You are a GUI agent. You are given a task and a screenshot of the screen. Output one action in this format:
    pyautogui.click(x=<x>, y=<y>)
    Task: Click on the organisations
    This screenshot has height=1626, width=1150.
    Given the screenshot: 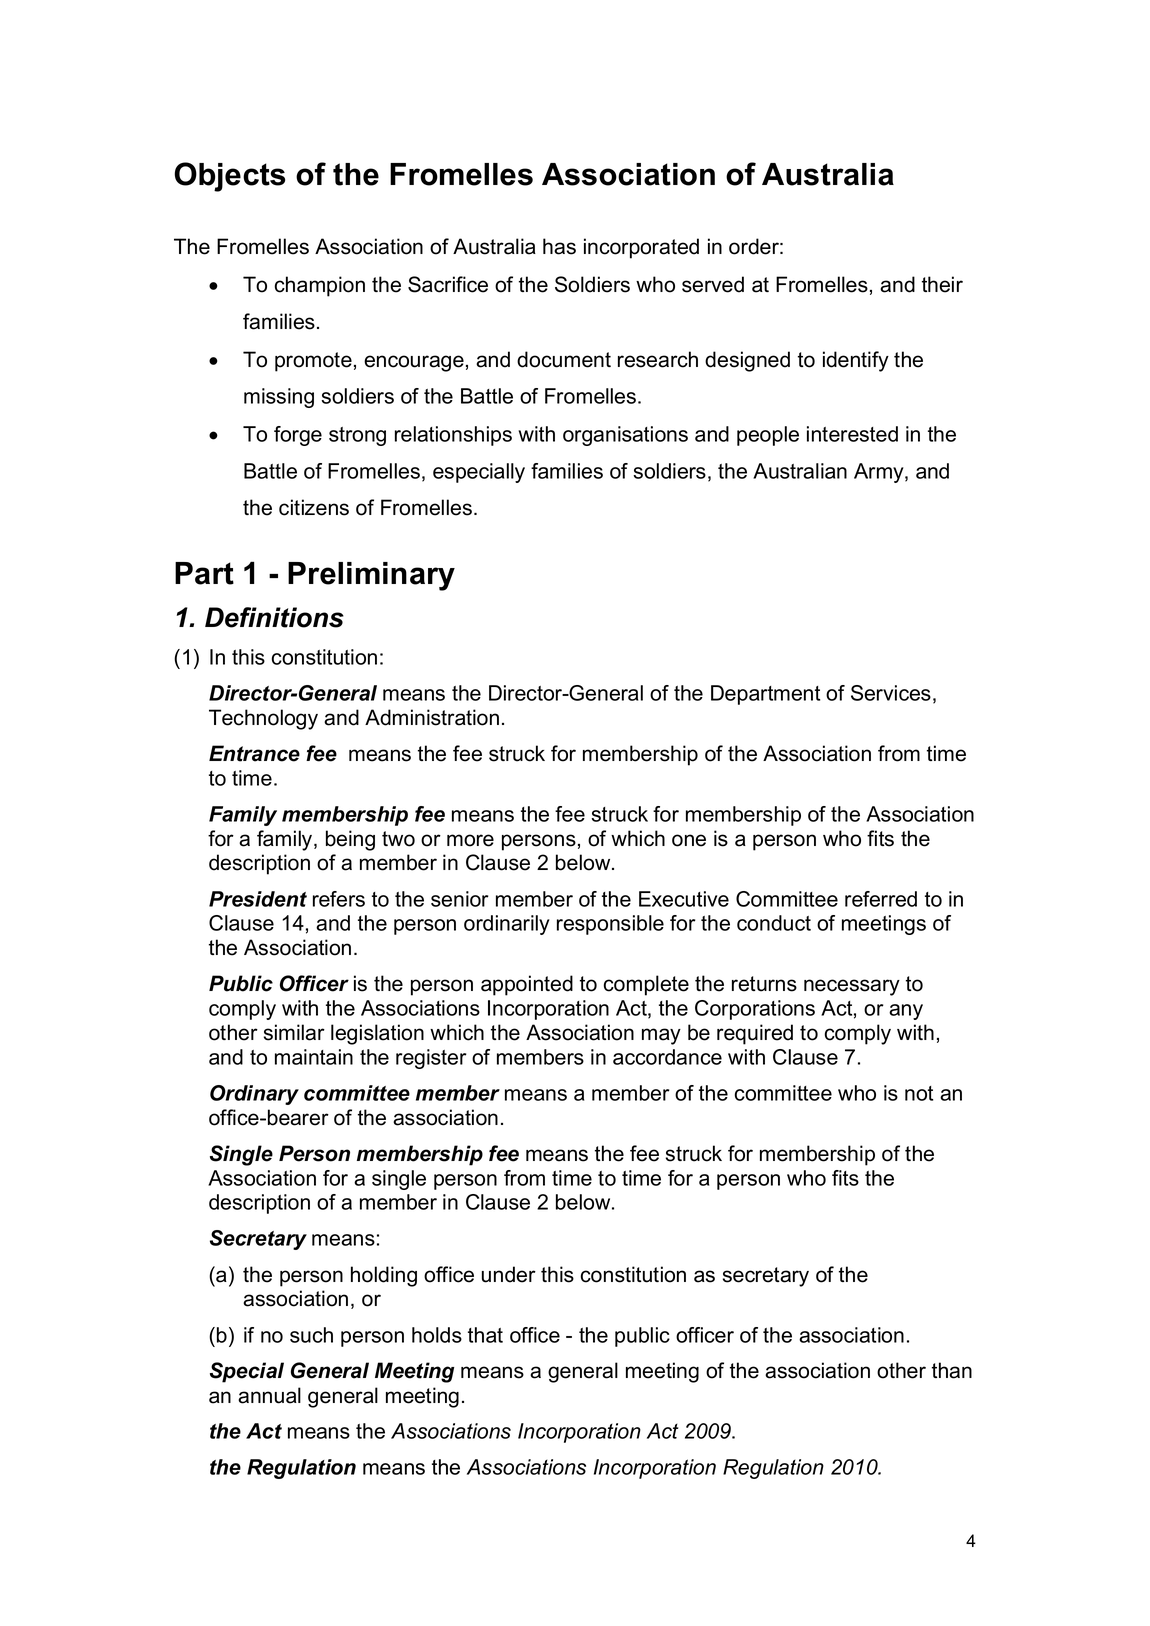 What is the action you would take?
    pyautogui.click(x=625, y=436)
